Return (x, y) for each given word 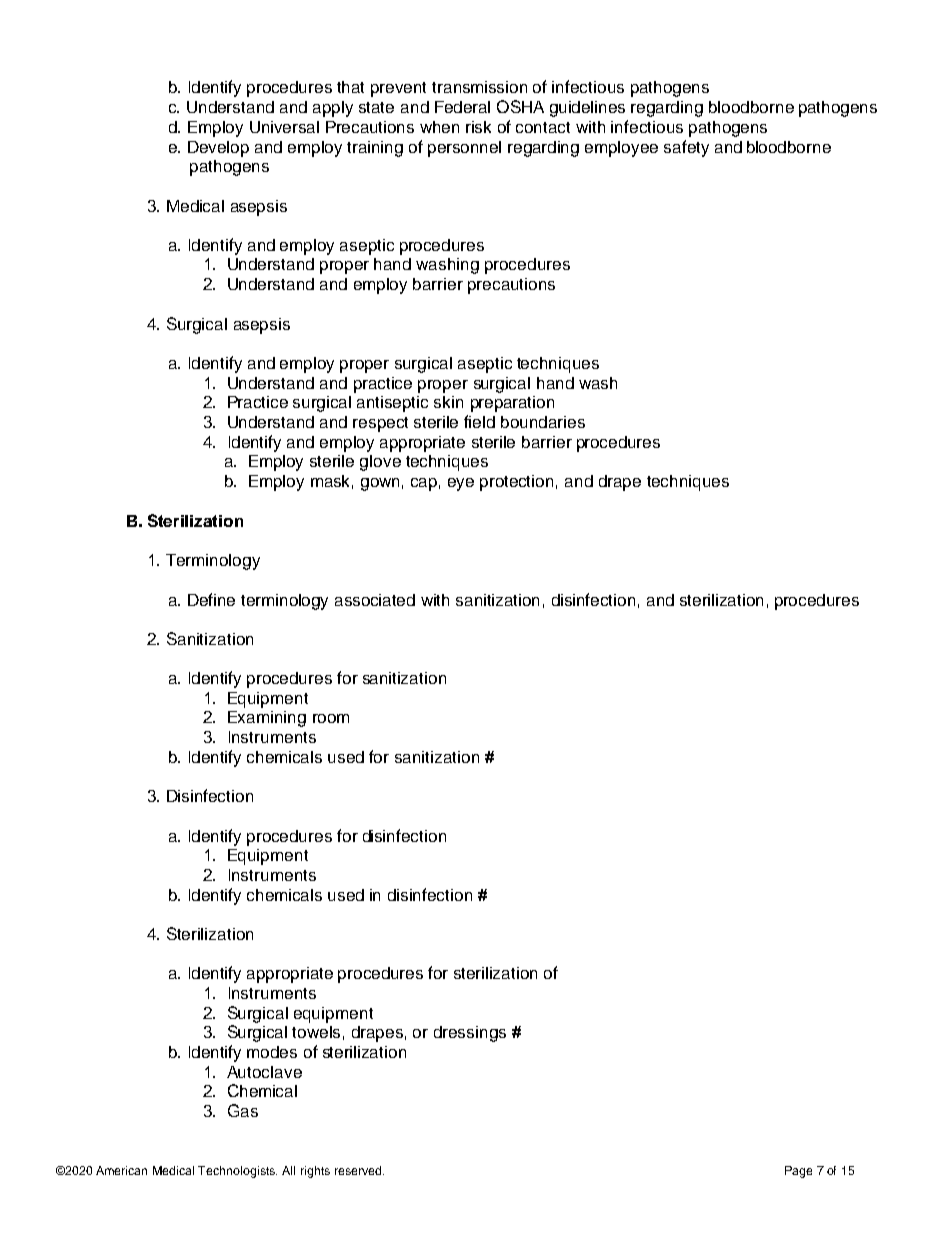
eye (461, 484)
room (331, 718)
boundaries (543, 422)
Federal (462, 107)
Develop (218, 149)
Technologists (237, 1172)
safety (686, 148)
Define (211, 599)
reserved (359, 1170)
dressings (470, 1034)
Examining (267, 719)
